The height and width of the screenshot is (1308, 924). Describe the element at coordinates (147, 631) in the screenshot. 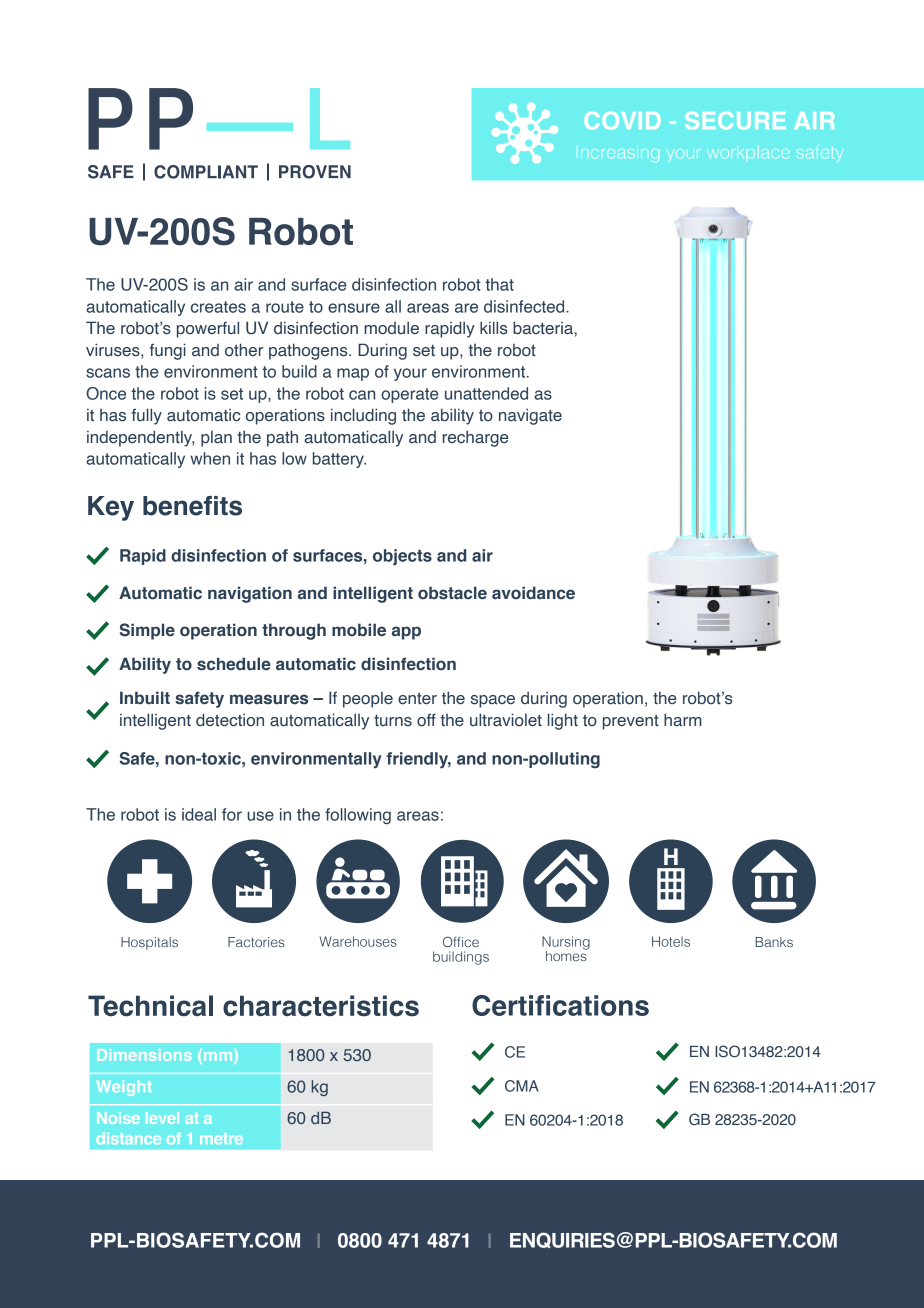

I see `Simple` at that location.
